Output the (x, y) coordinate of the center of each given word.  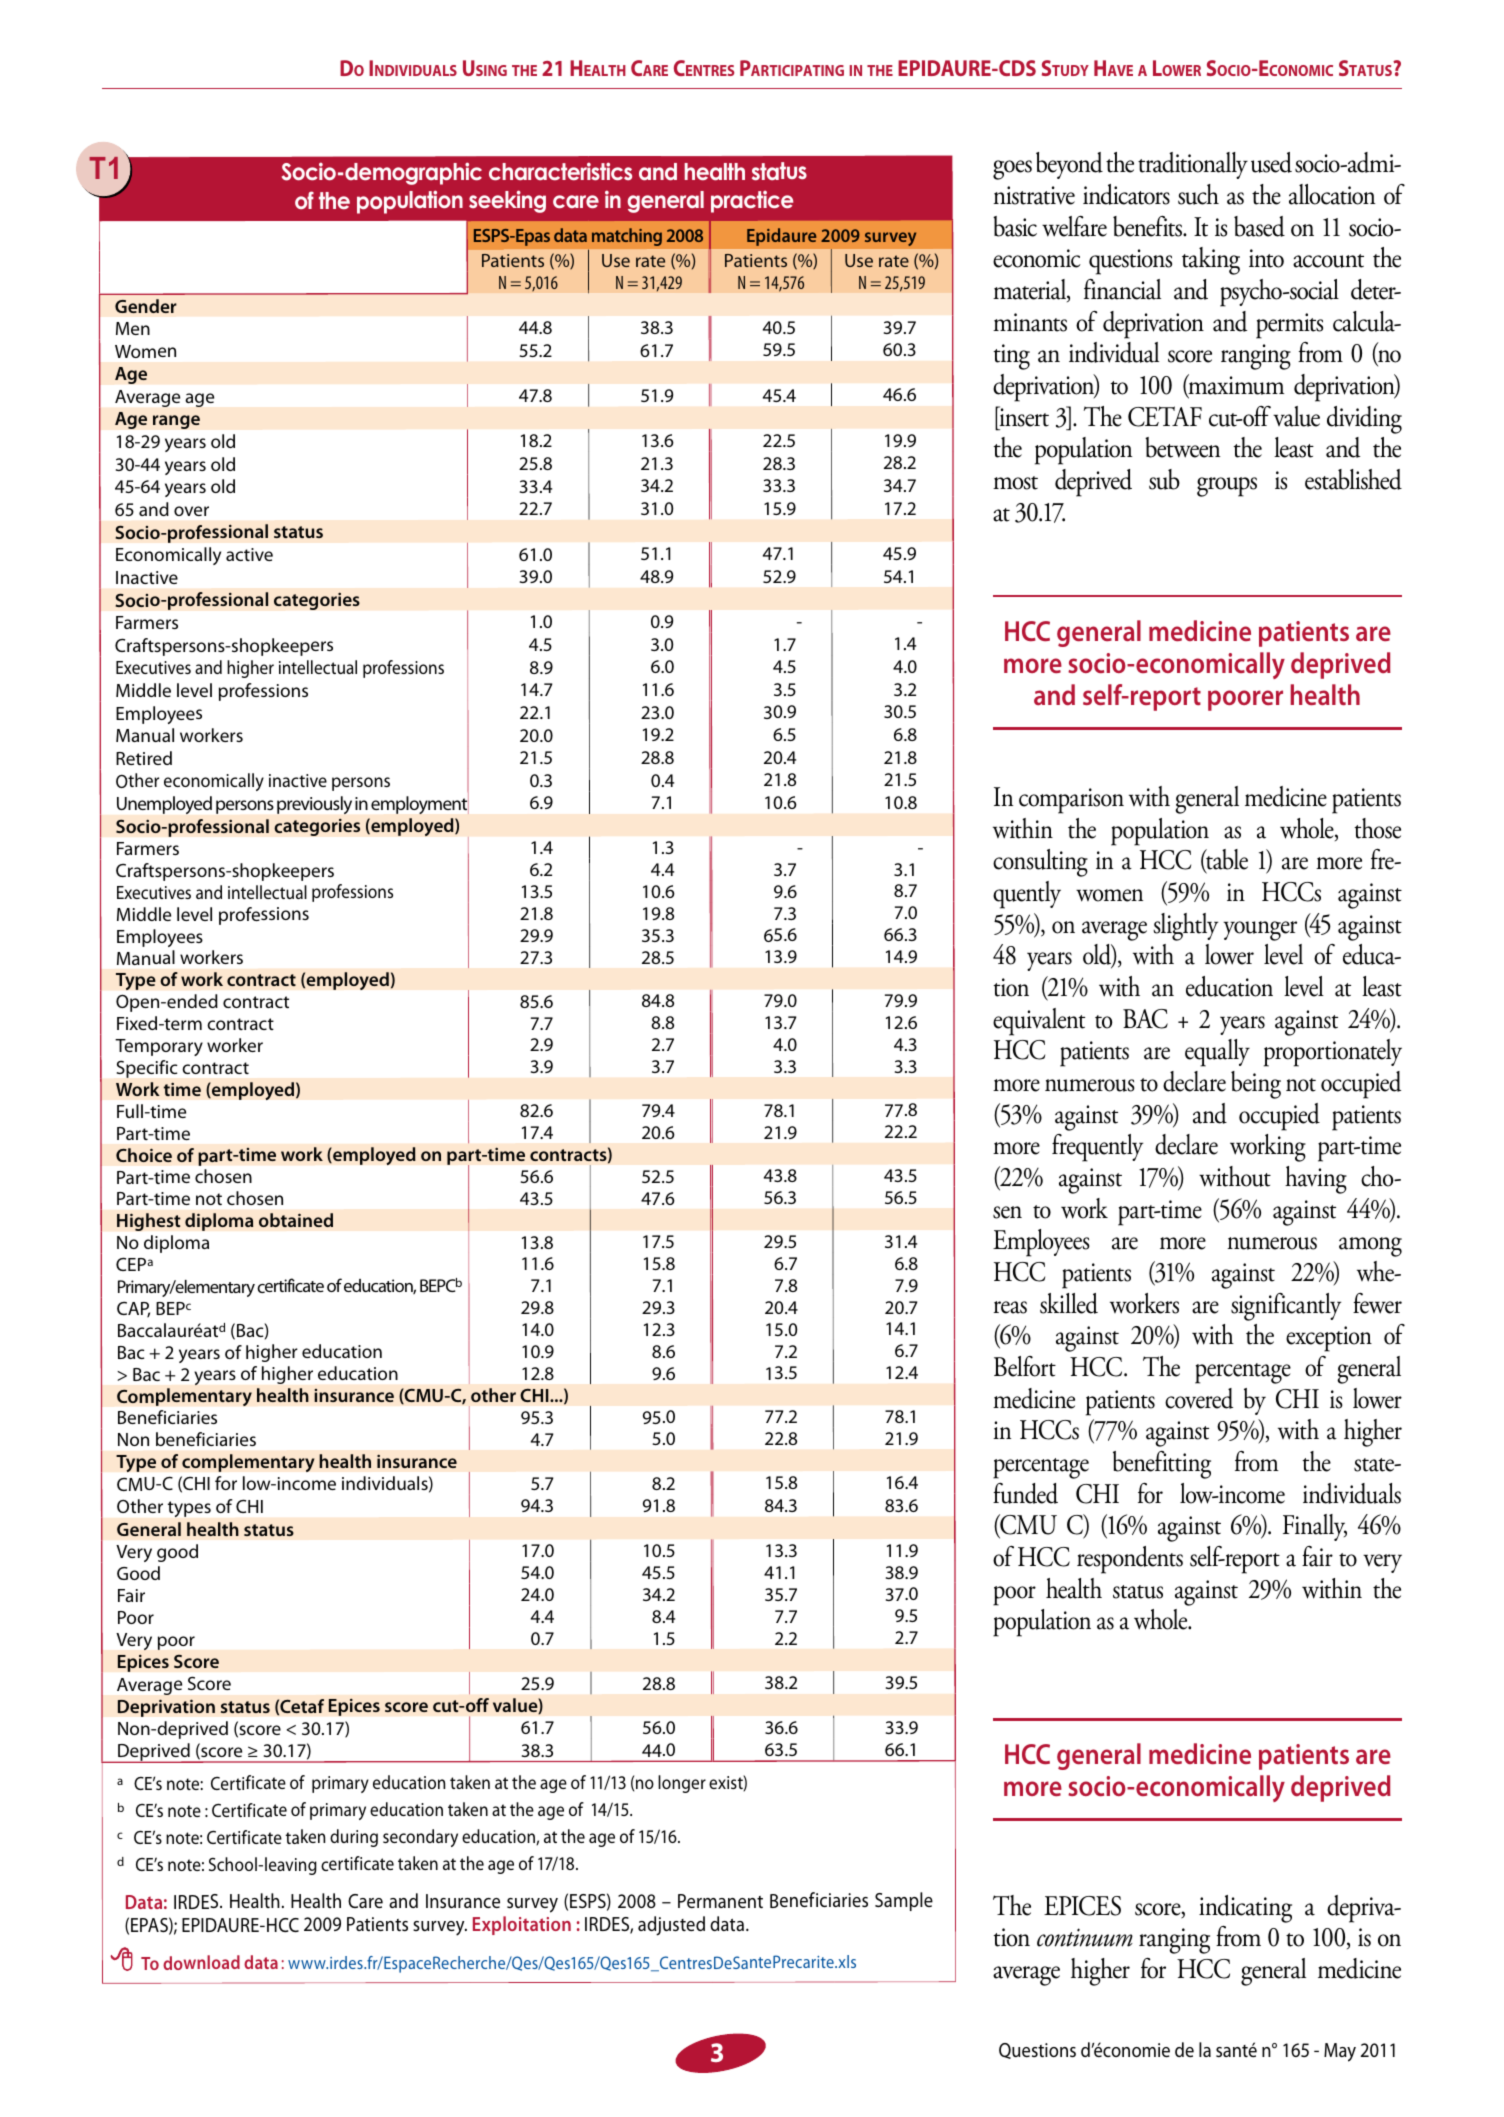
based (1259, 226)
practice (752, 201)
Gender (146, 306)
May (1340, 2052)
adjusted (671, 1926)
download (201, 1962)
